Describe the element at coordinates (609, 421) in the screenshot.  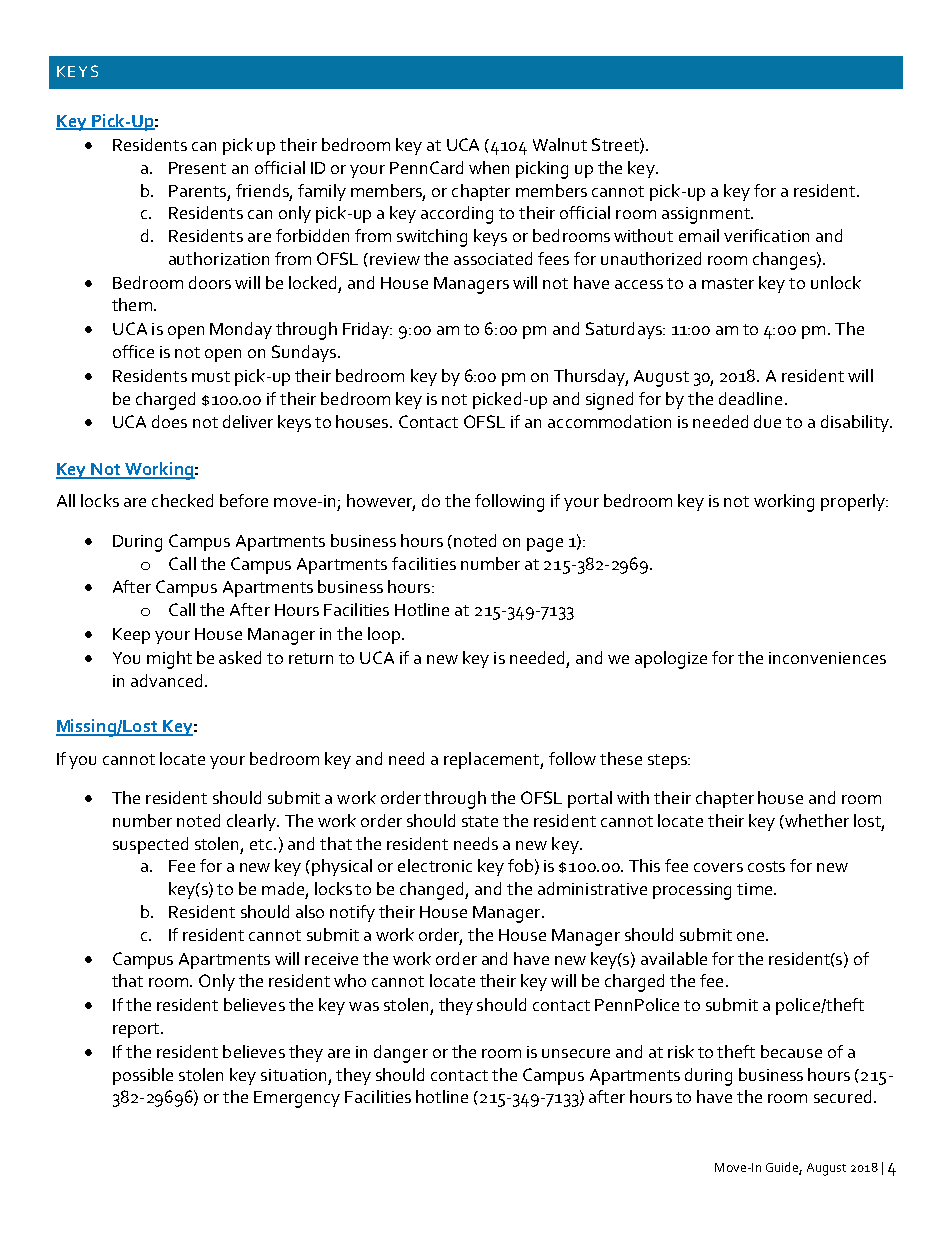
I see `accommodation` at that location.
